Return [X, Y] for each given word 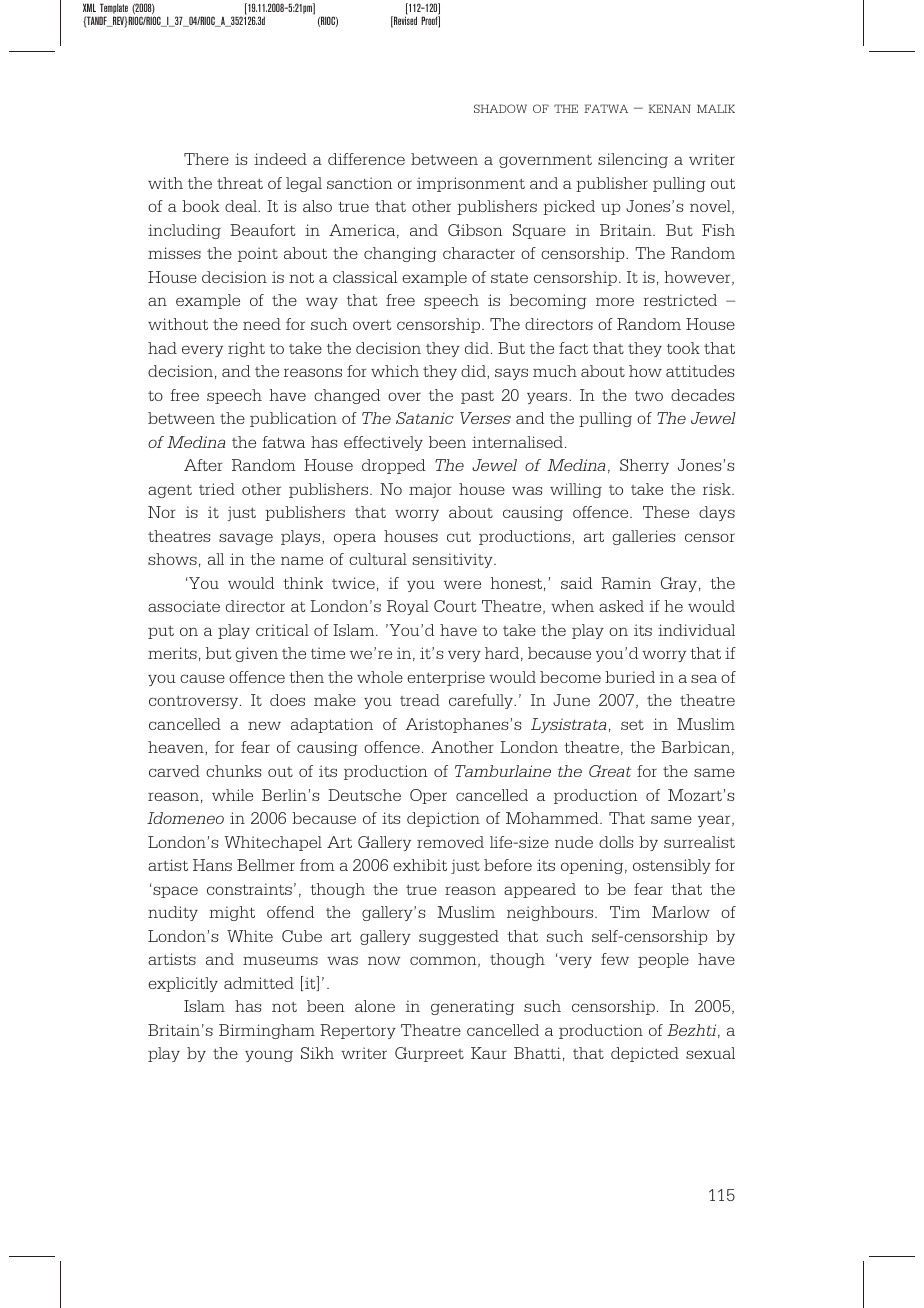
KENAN [669, 108]
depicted [645, 1054]
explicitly [183, 984]
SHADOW [500, 108]
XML [89, 7]
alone [375, 1006]
